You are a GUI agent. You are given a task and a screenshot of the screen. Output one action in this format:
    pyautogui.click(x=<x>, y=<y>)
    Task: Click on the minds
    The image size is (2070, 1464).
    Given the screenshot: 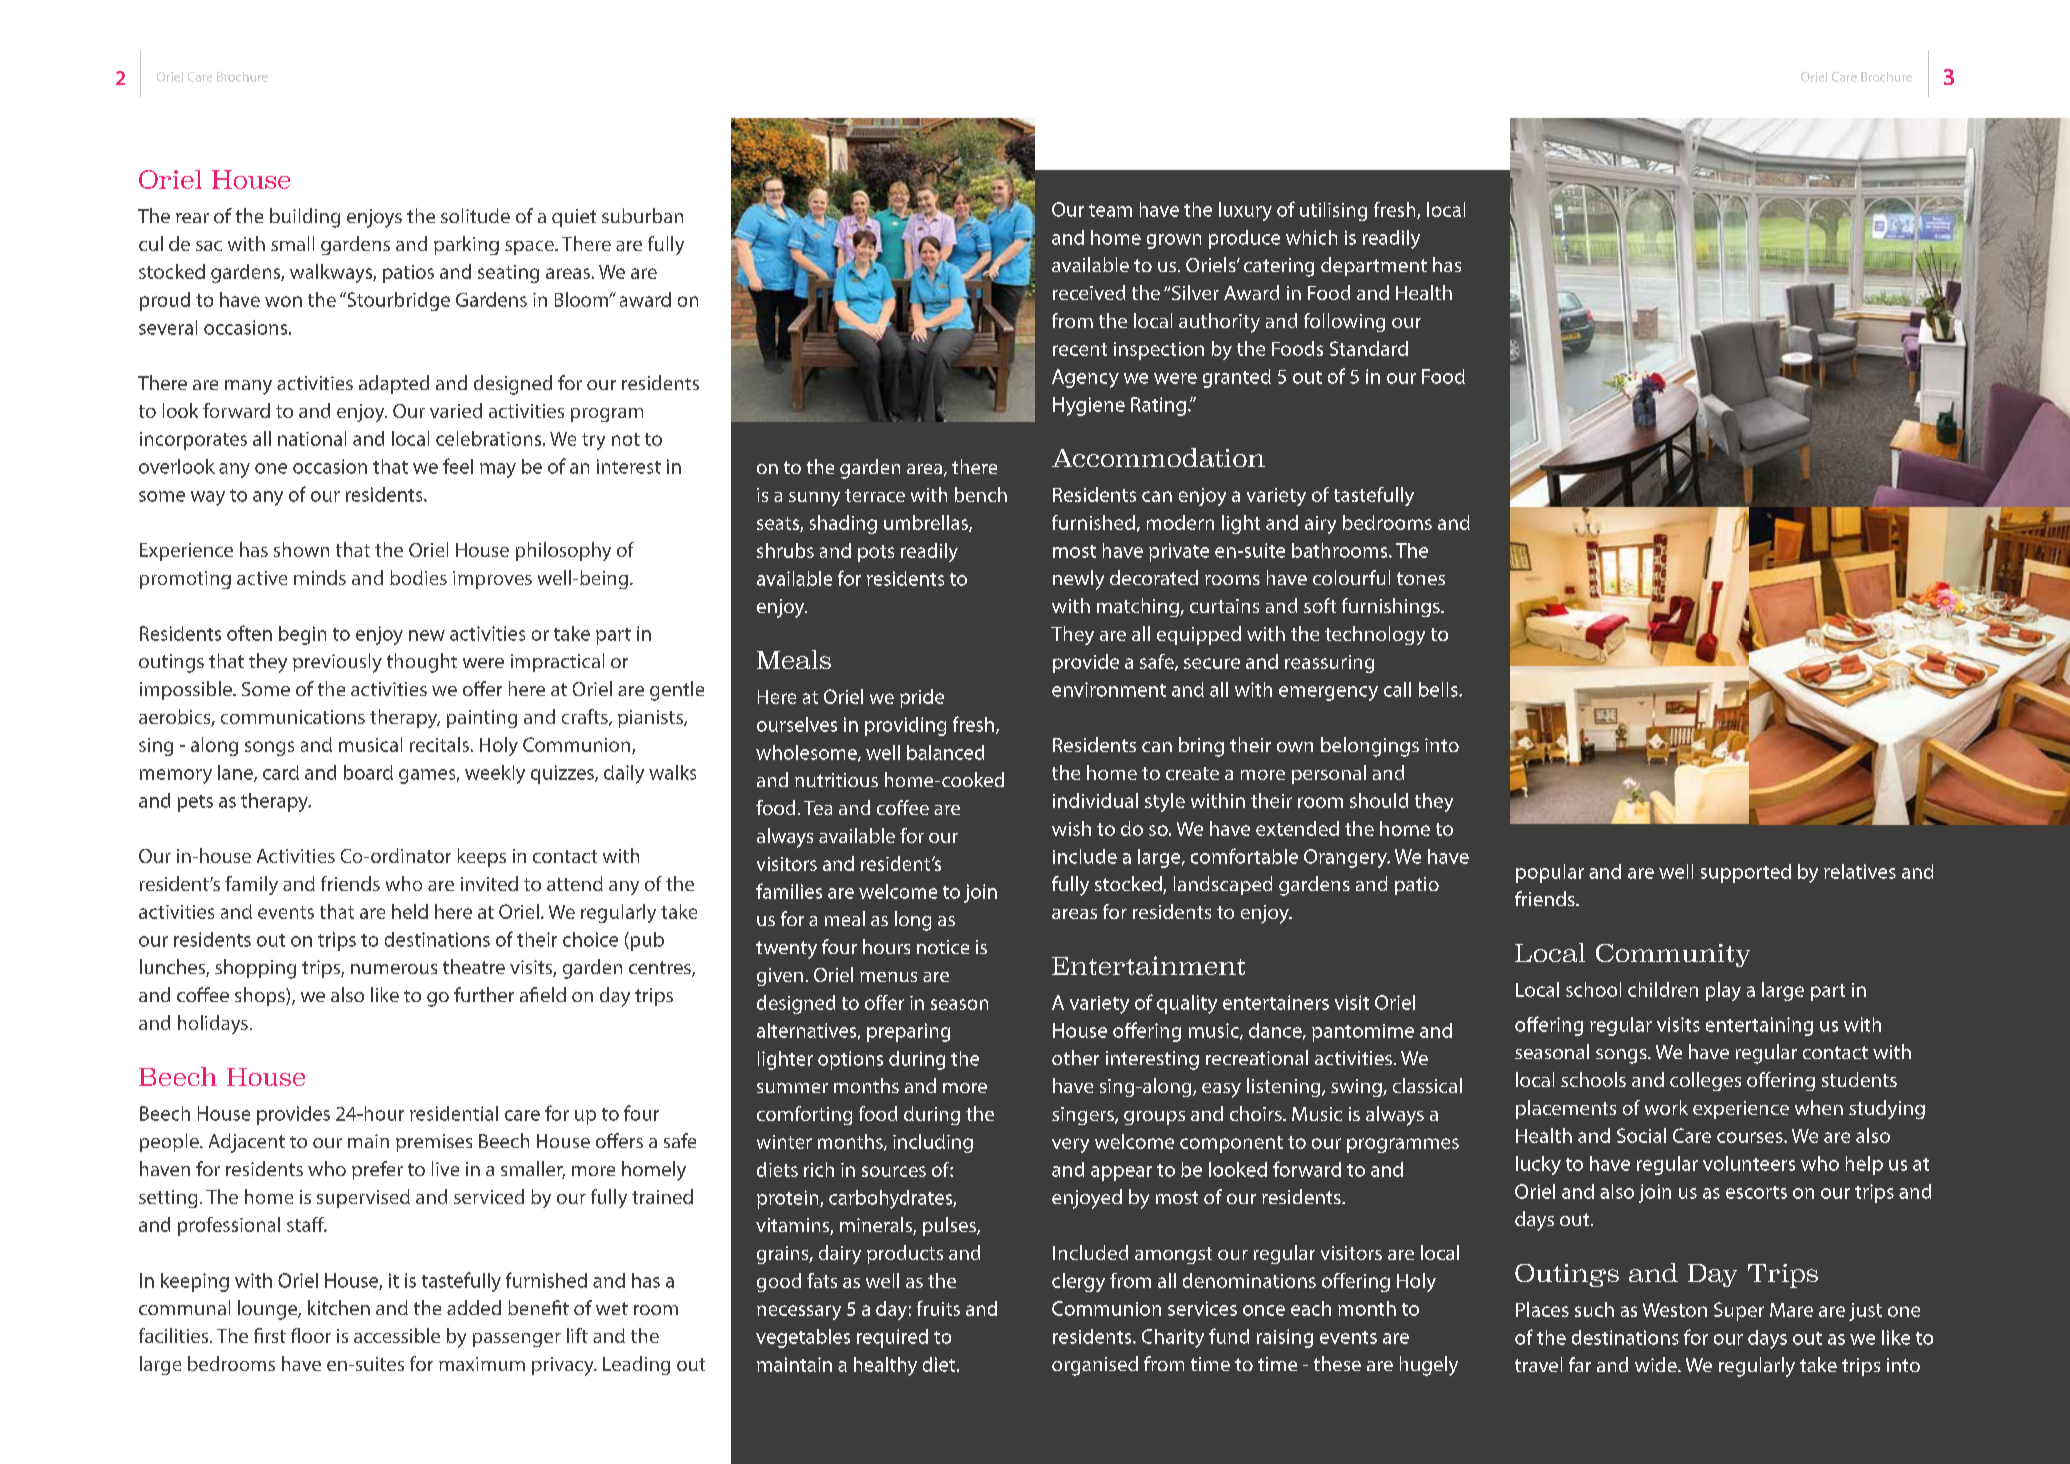 What is the action you would take?
    pyautogui.click(x=320, y=577)
